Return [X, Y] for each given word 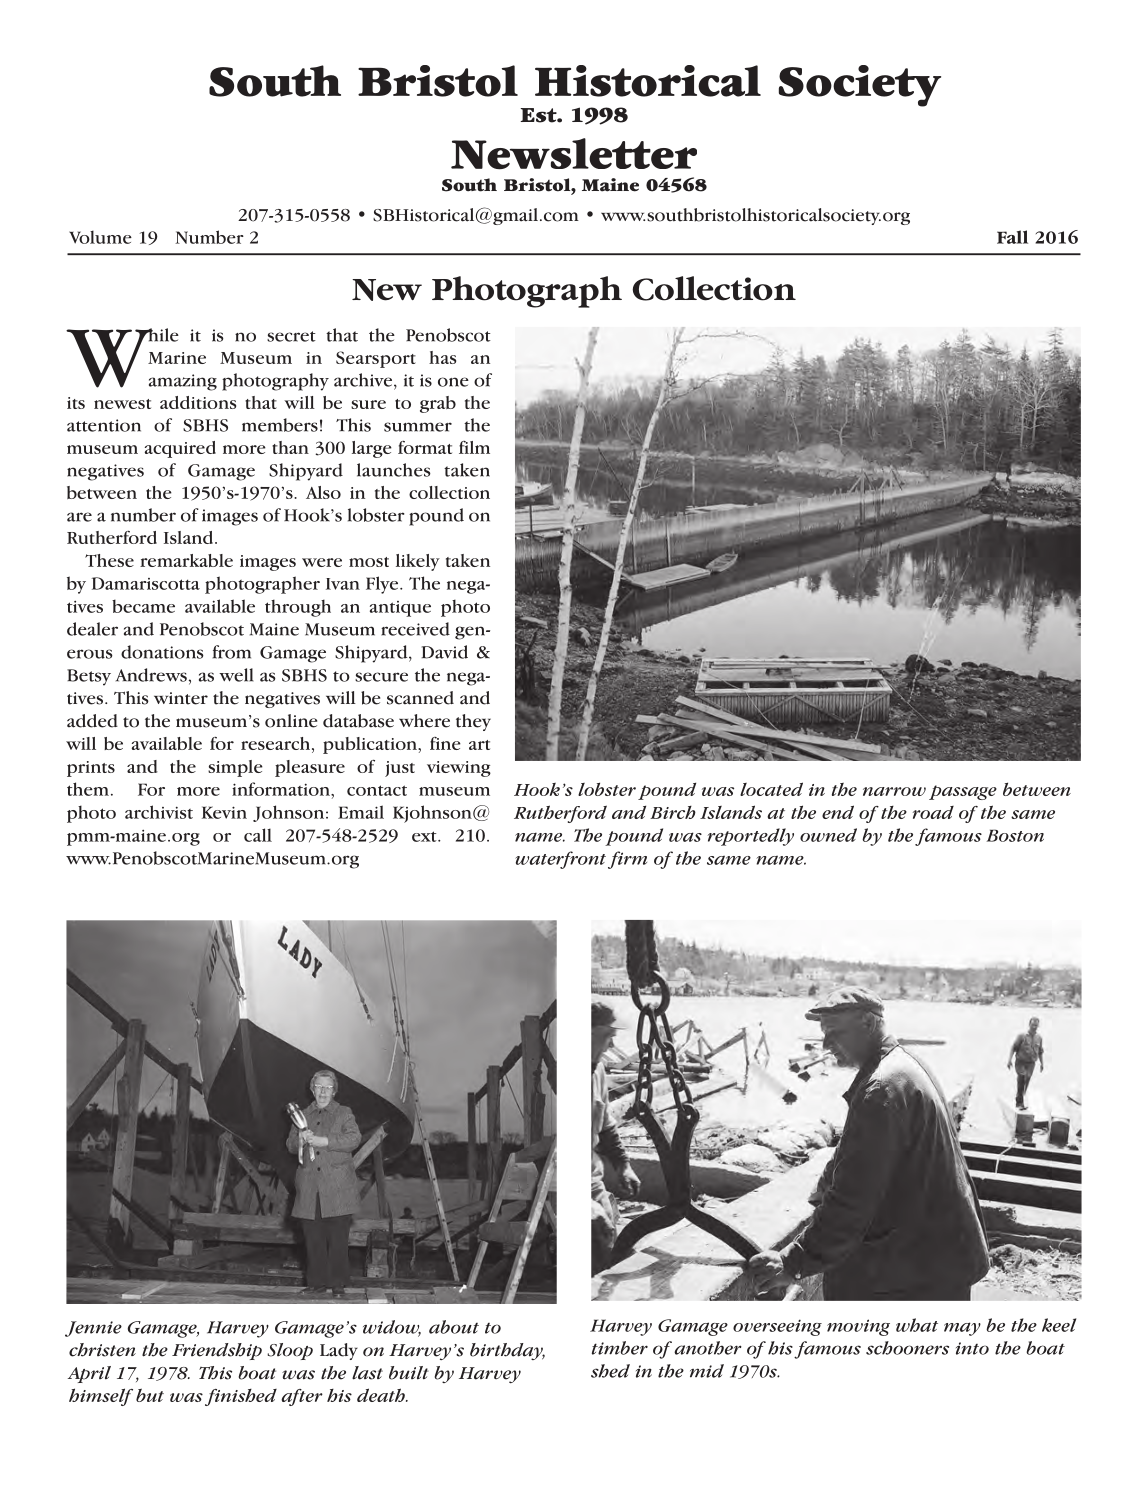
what [917, 1325]
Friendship [217, 1351]
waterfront [560, 860]
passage [963, 792]
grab [438, 404]
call [258, 835]
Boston [1015, 835]
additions [198, 402]
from [232, 652]
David [445, 652]
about [454, 1327]
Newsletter [574, 154]
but [150, 1395]
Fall [1012, 237]
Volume [100, 237]
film [474, 447]
